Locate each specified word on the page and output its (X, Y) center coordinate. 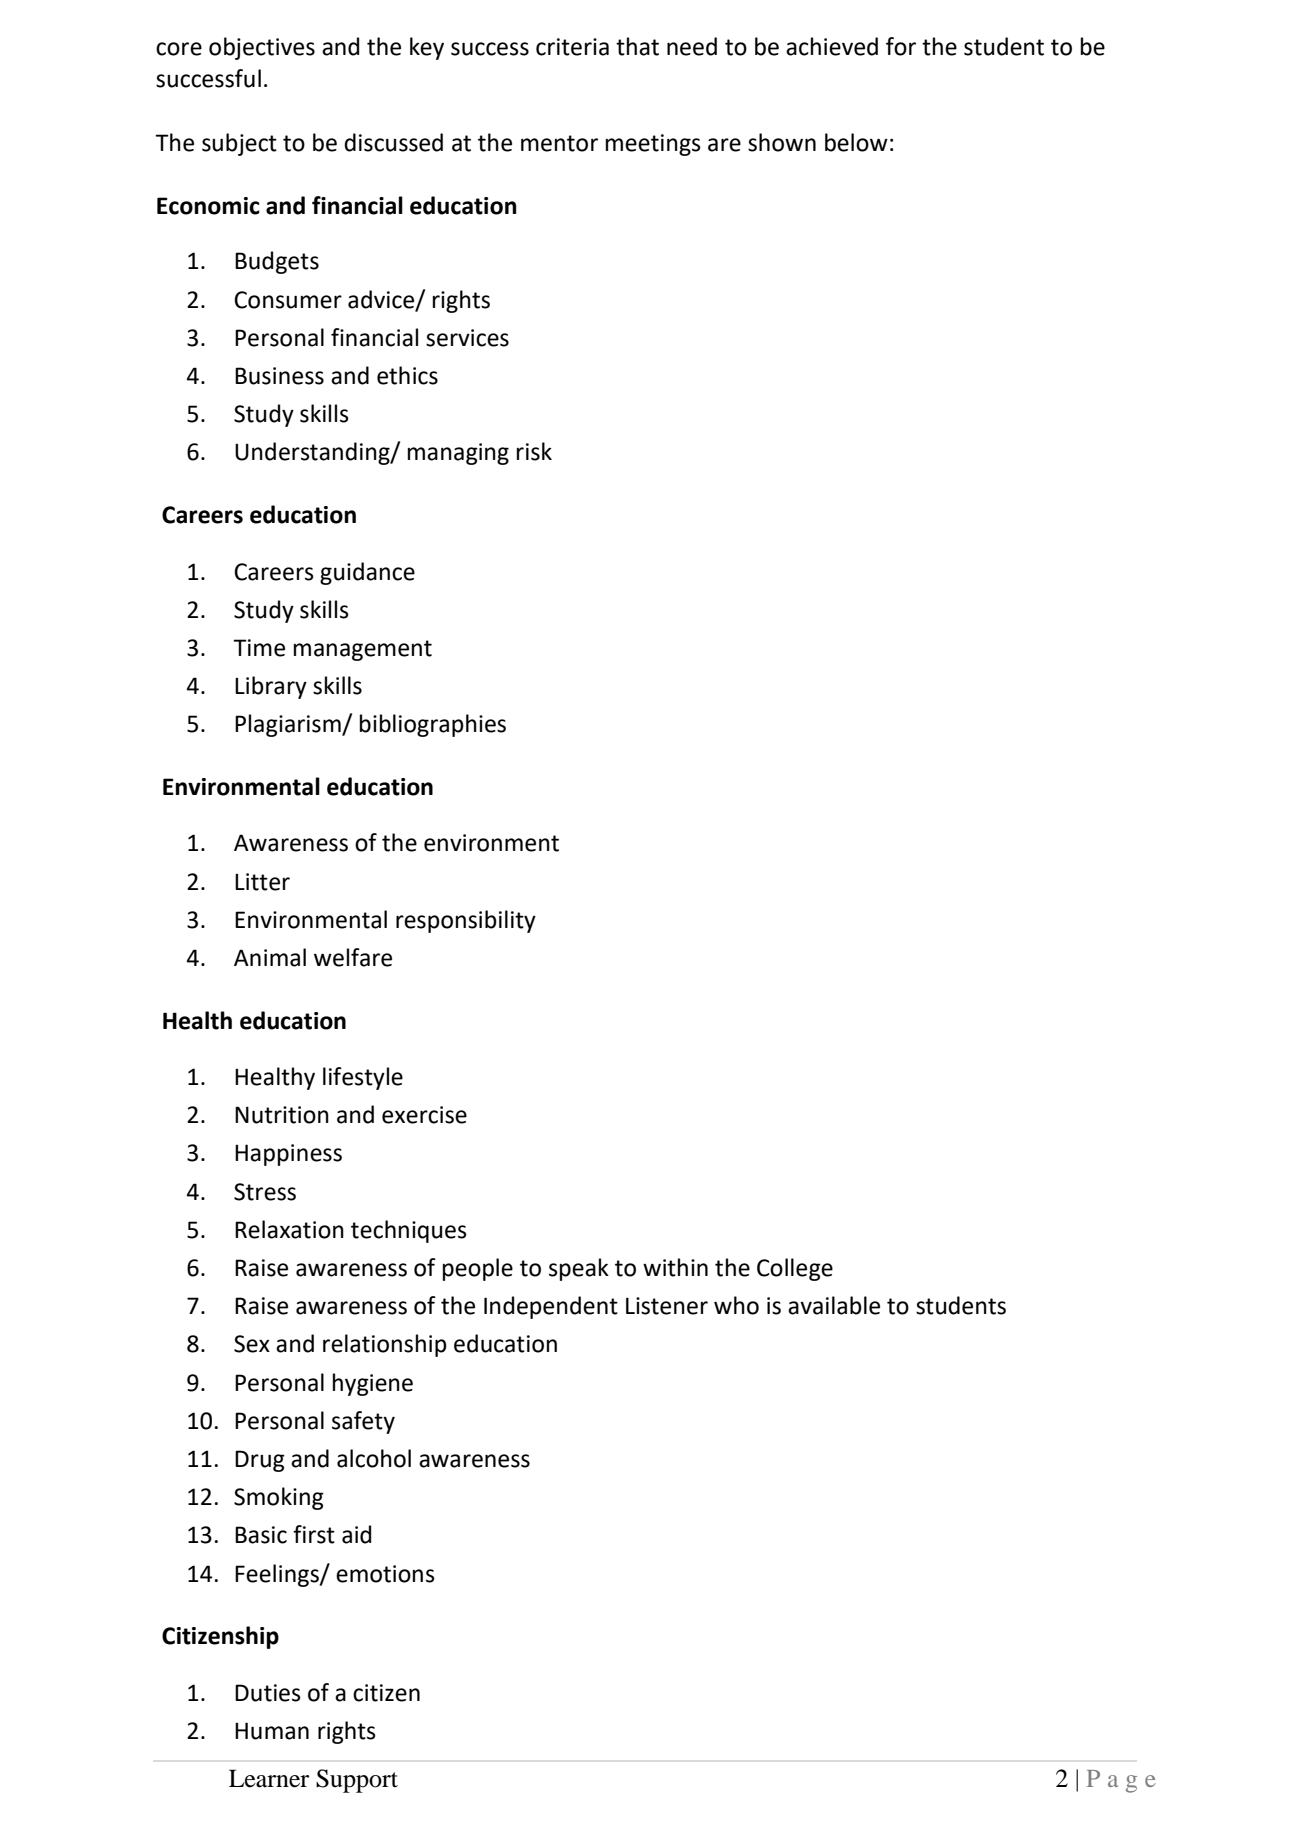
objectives (262, 48)
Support (357, 1781)
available (834, 1305)
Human (272, 1731)
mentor (559, 143)
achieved (832, 46)
